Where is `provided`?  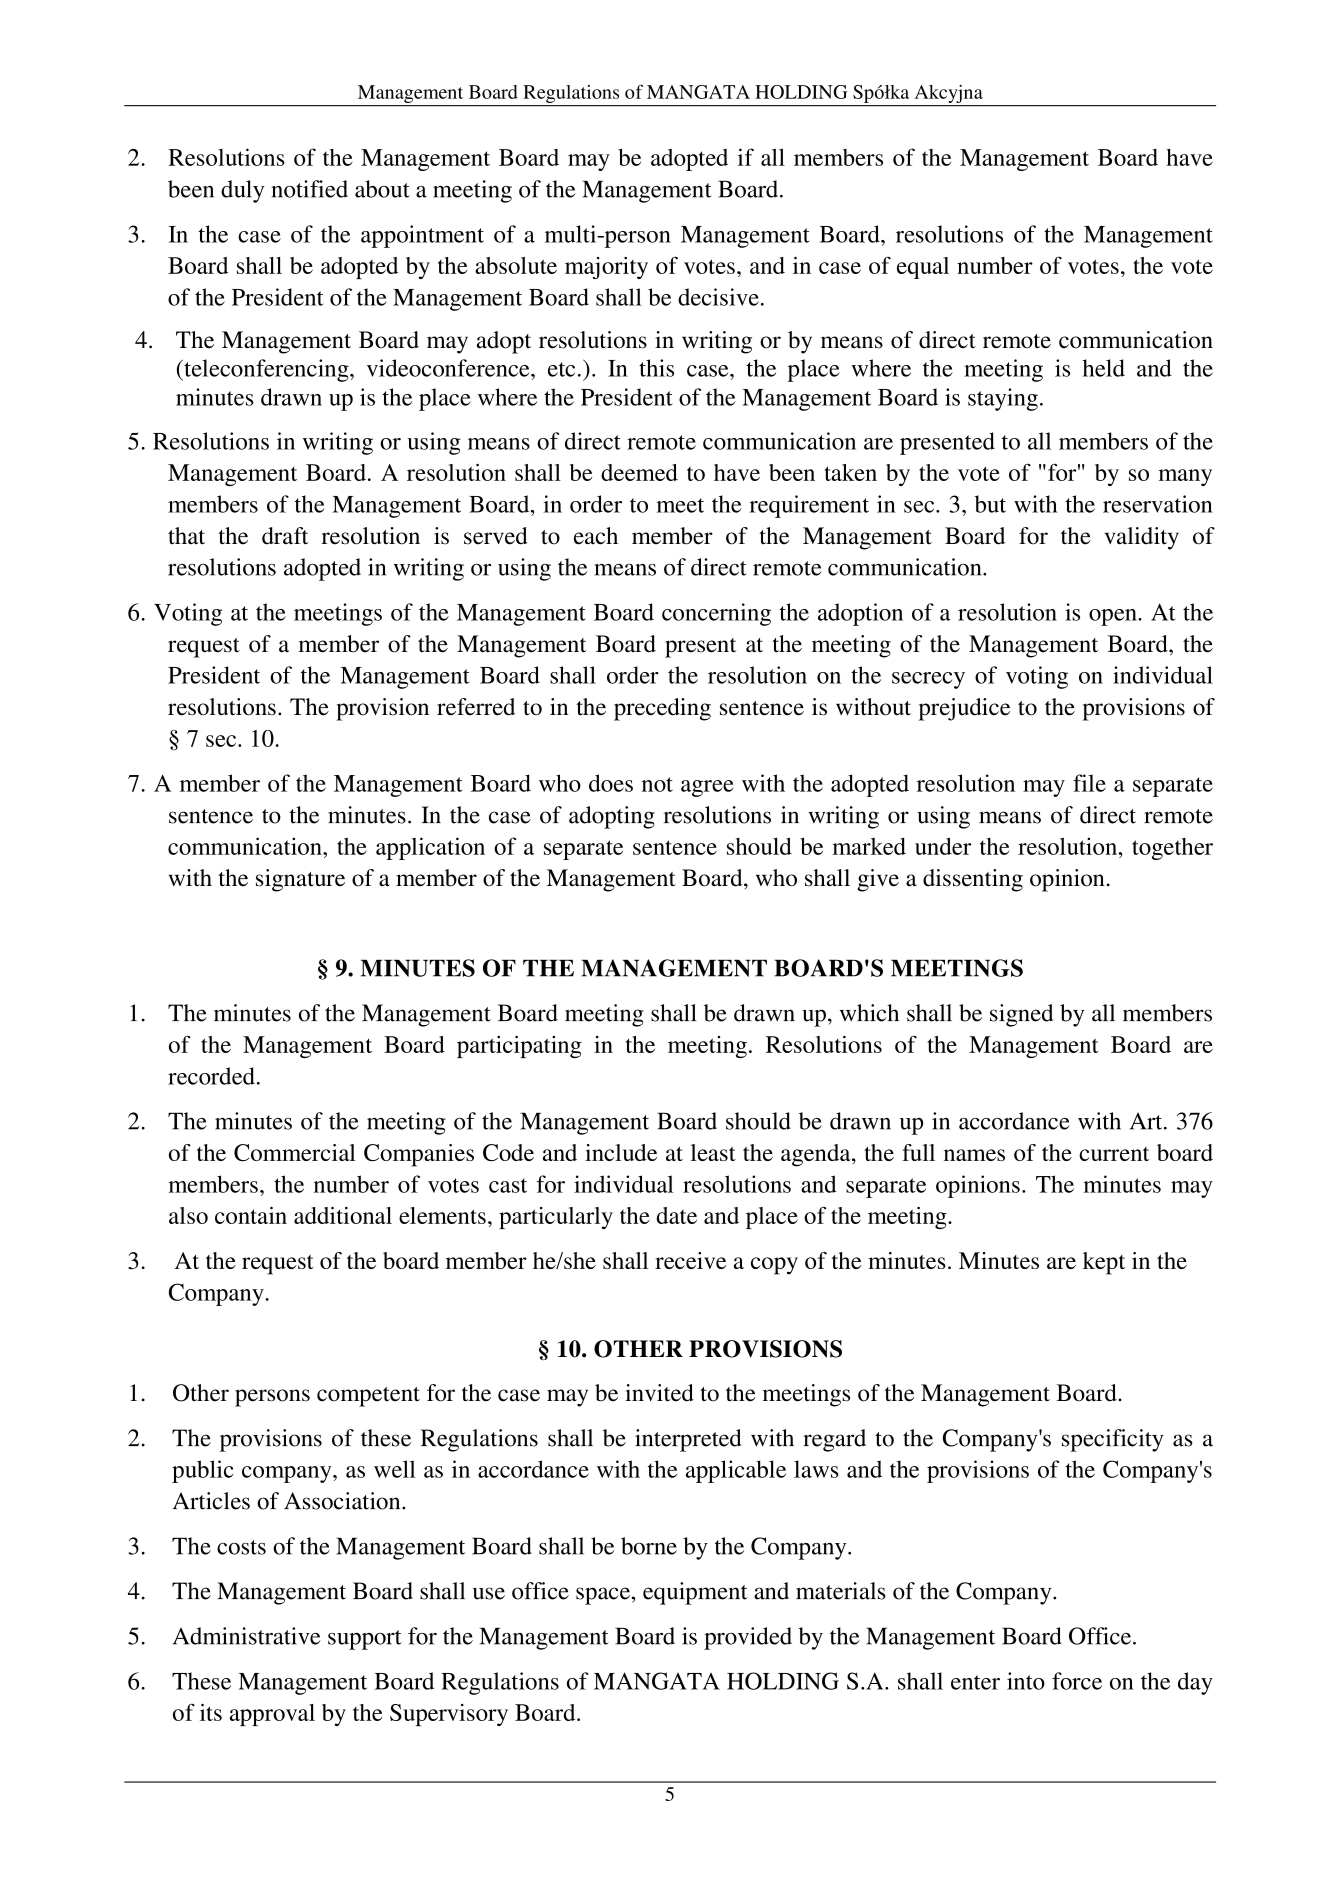 provided is located at coordinates (748, 1638).
